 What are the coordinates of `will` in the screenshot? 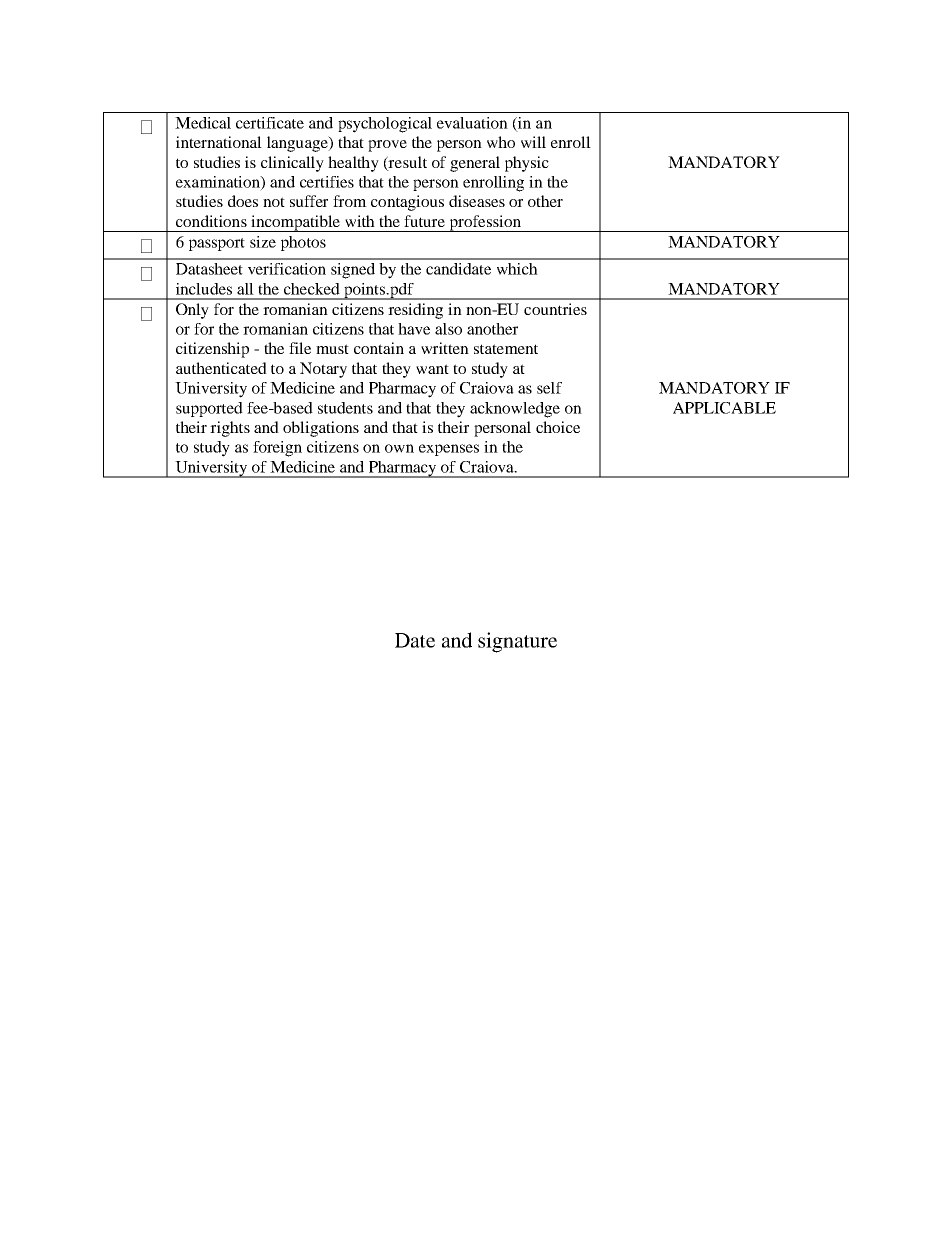 It's located at (533, 142).
